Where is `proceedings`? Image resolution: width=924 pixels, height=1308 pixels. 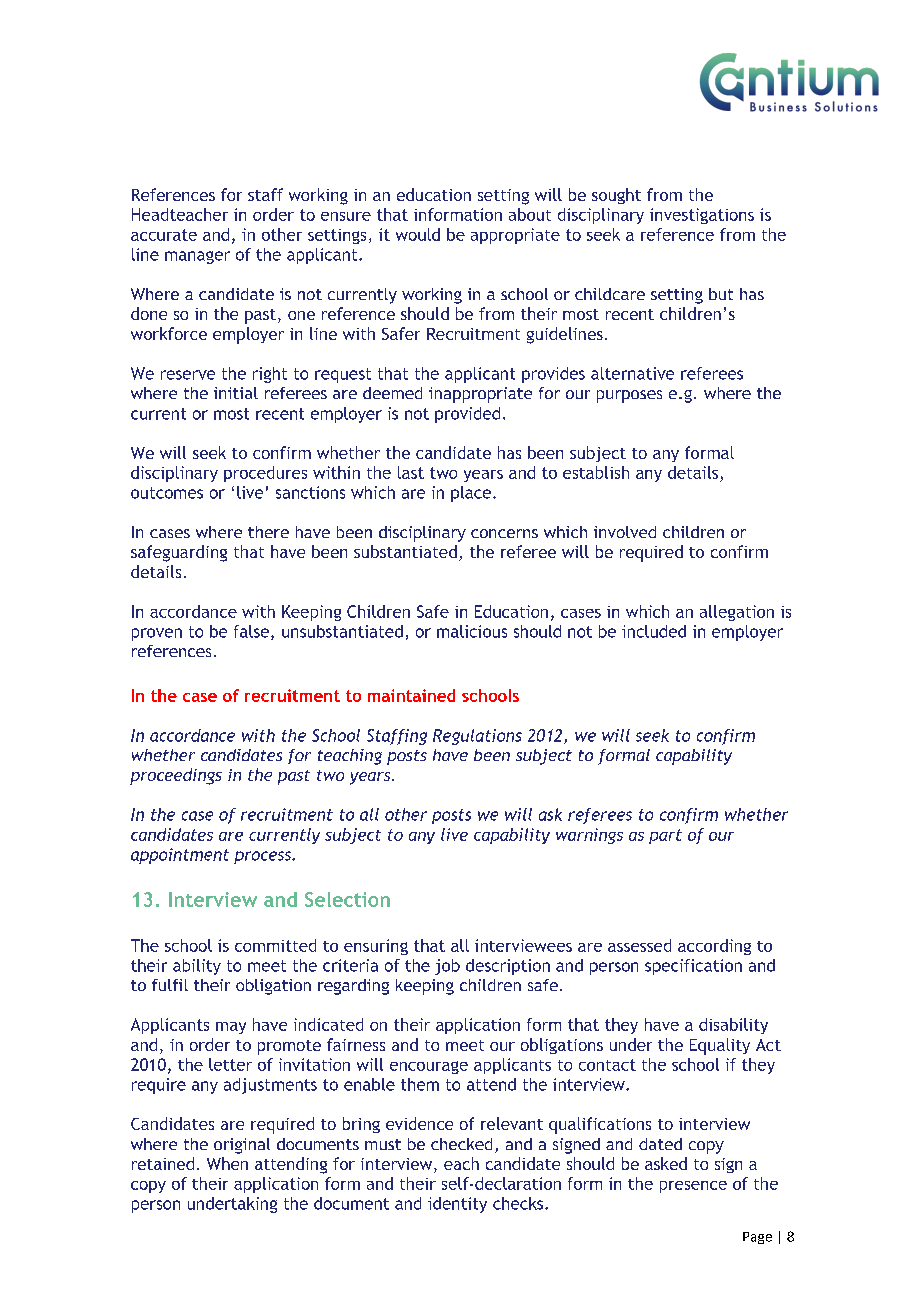 proceedings is located at coordinates (176, 776).
